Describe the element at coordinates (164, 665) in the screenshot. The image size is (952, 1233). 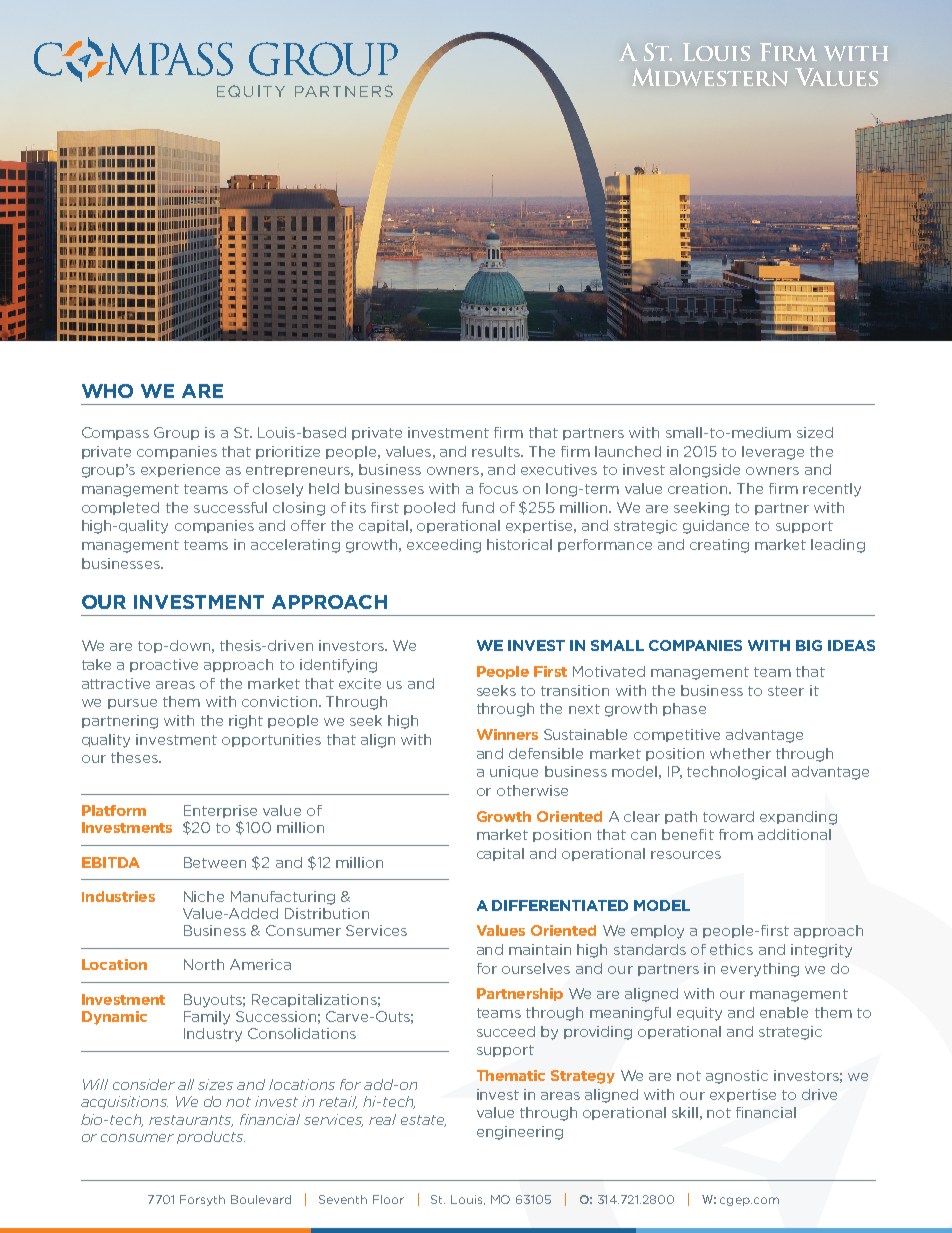
I see `proactive` at that location.
